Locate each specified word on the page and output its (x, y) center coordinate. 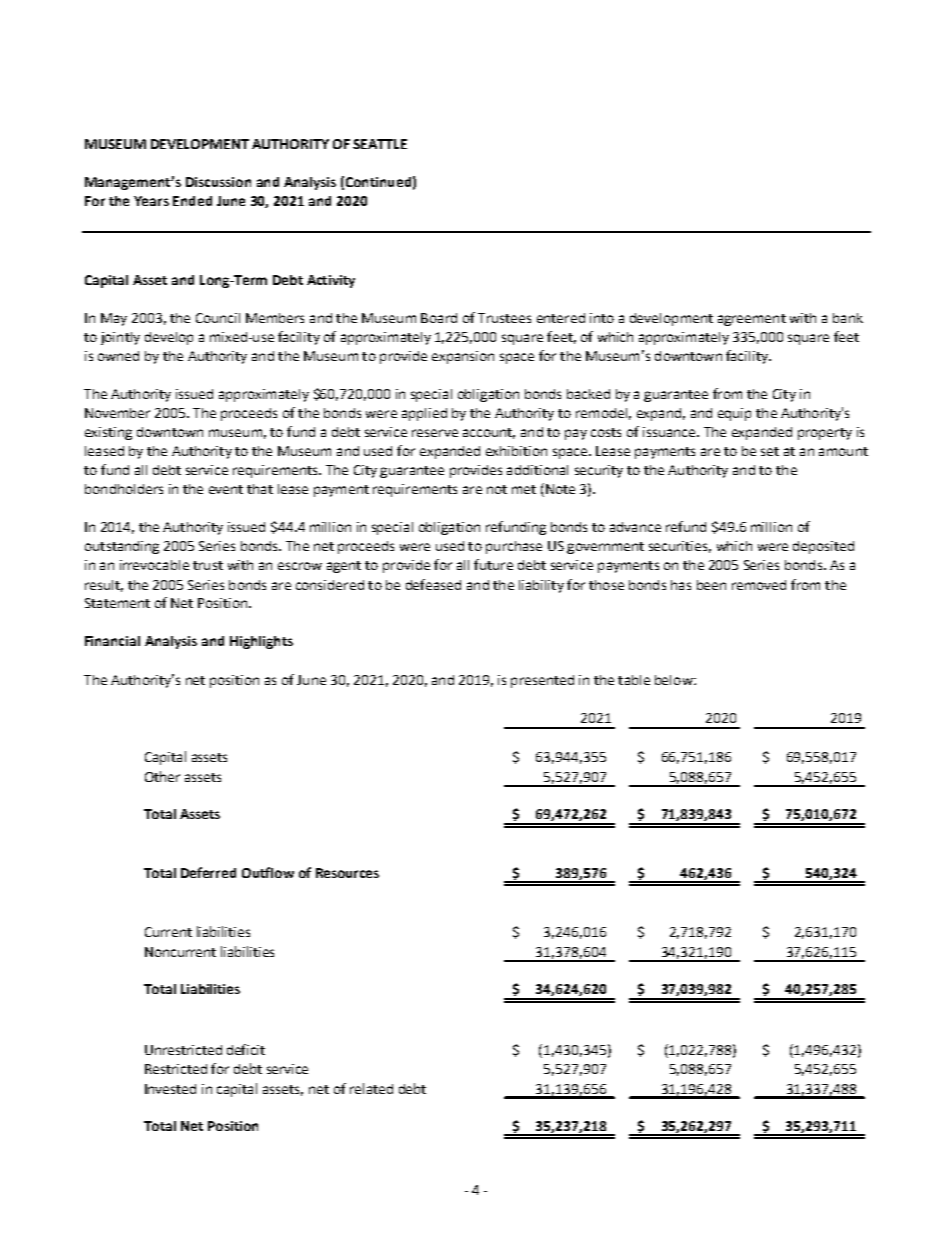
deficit (246, 1049)
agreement (752, 320)
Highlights (261, 642)
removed (759, 585)
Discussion (218, 182)
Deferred (208, 872)
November (117, 413)
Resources (347, 873)
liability (541, 586)
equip (734, 414)
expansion (463, 357)
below (675, 680)
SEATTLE (380, 144)
